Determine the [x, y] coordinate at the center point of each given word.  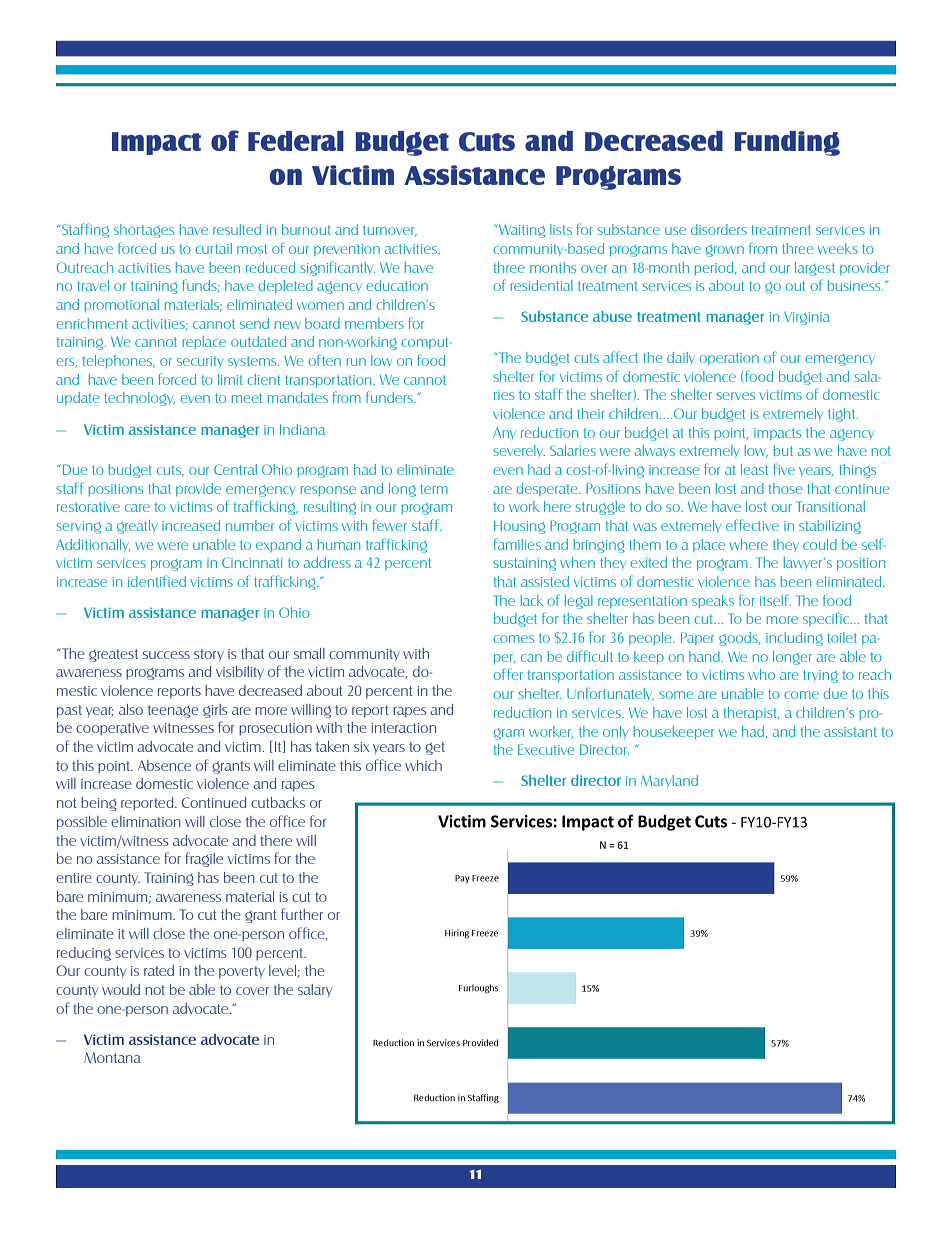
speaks [713, 601]
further [302, 914]
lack [532, 600]
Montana [112, 1057]
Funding [787, 143]
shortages [144, 231]
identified [157, 581]
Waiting [522, 231]
